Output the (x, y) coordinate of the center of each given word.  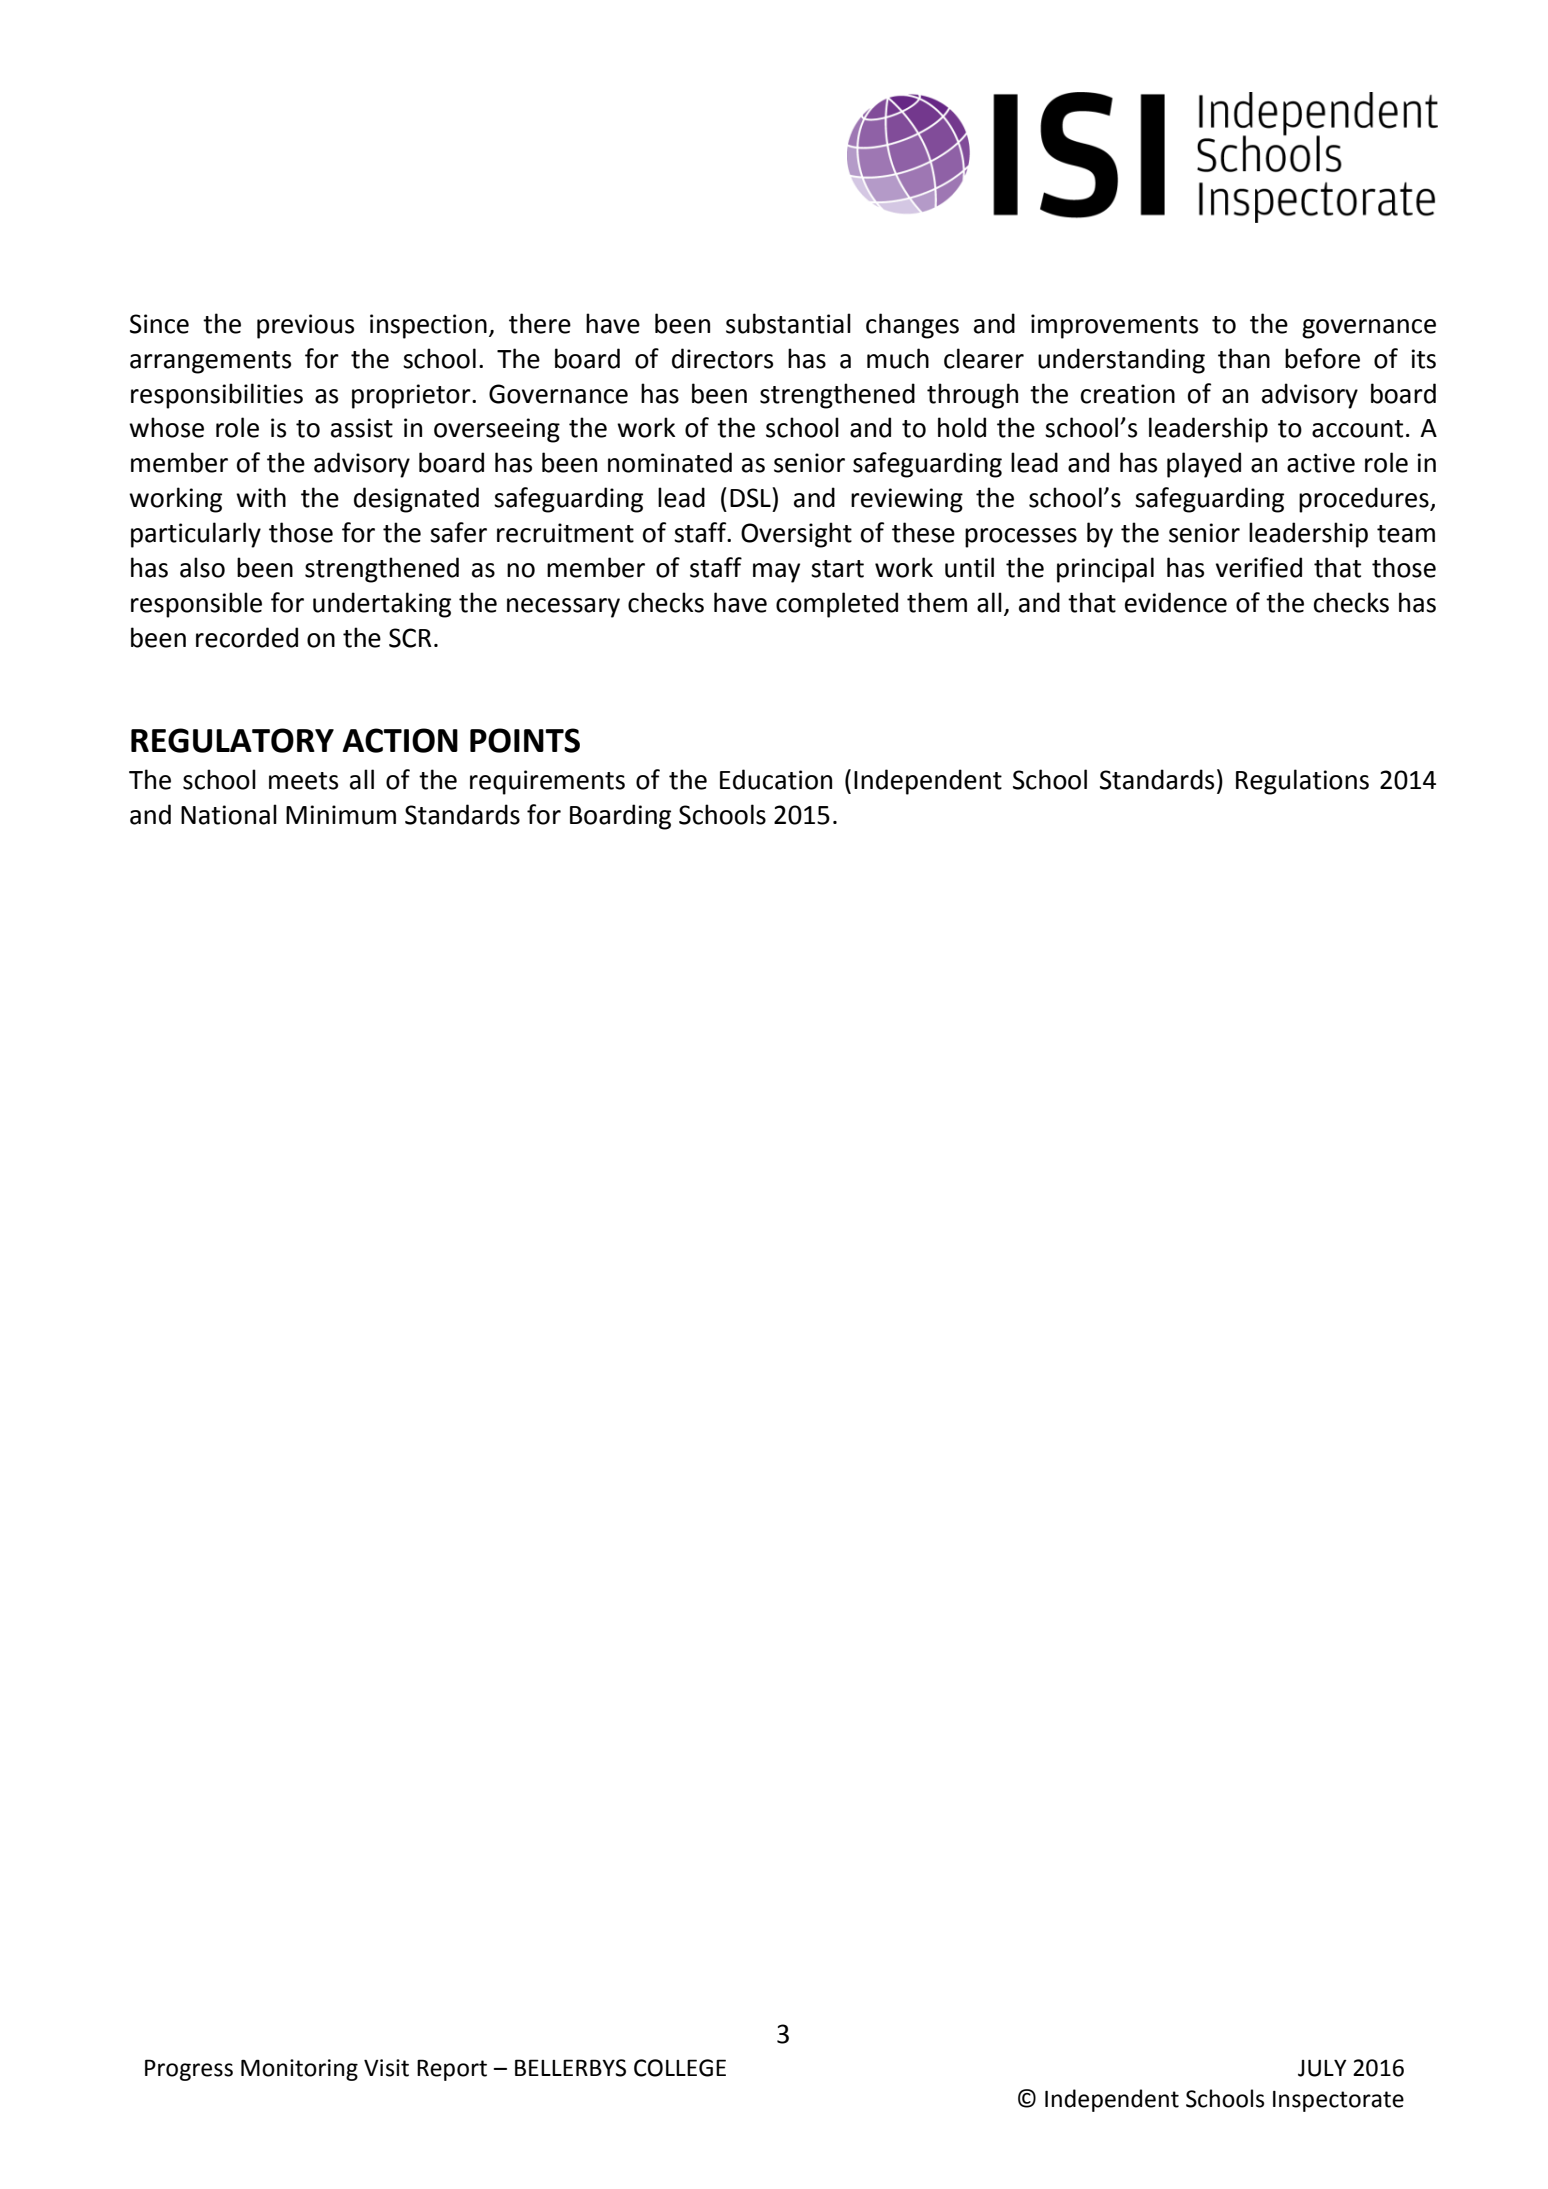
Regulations (1302, 782)
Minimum (341, 815)
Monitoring (299, 2070)
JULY (1322, 2068)
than (1244, 358)
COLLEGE (680, 2068)
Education (776, 779)
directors (722, 358)
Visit (386, 2068)
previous (305, 326)
